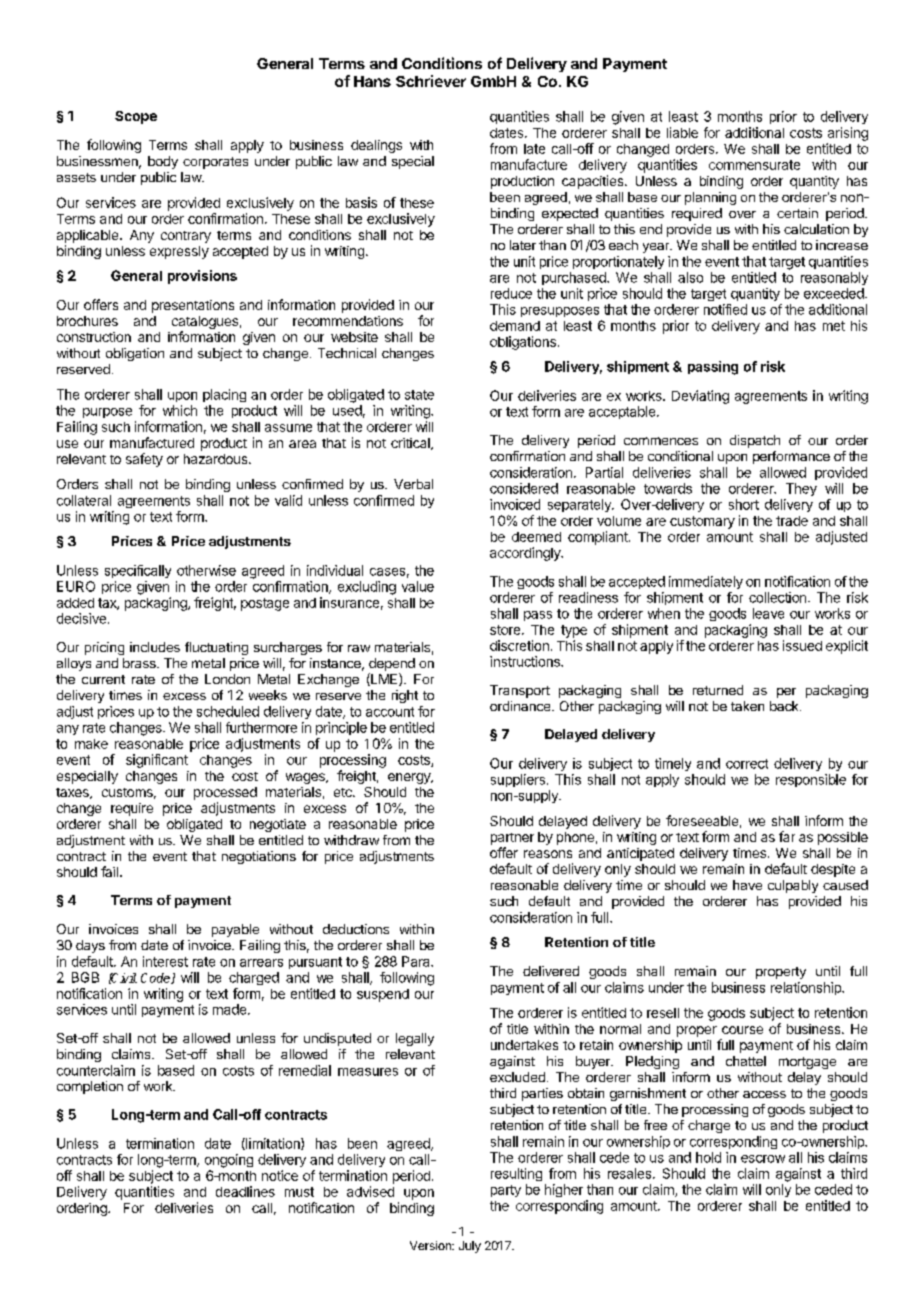 The image size is (924, 1308). Describe the element at coordinates (165, 961) in the page. I see `interest` at that location.
